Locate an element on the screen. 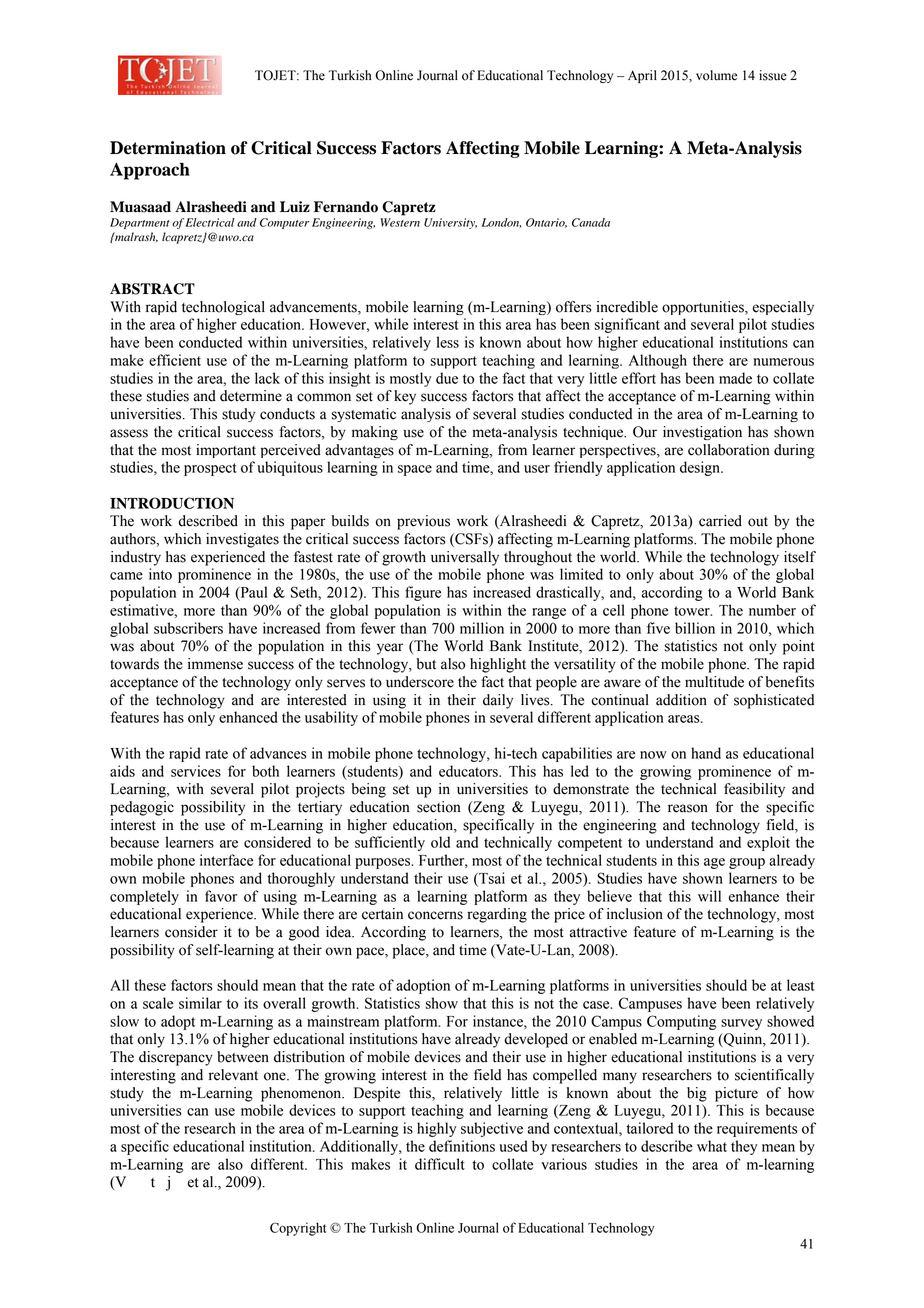 This screenshot has height=1308, width=924. Copyright is located at coordinates (298, 1229).
